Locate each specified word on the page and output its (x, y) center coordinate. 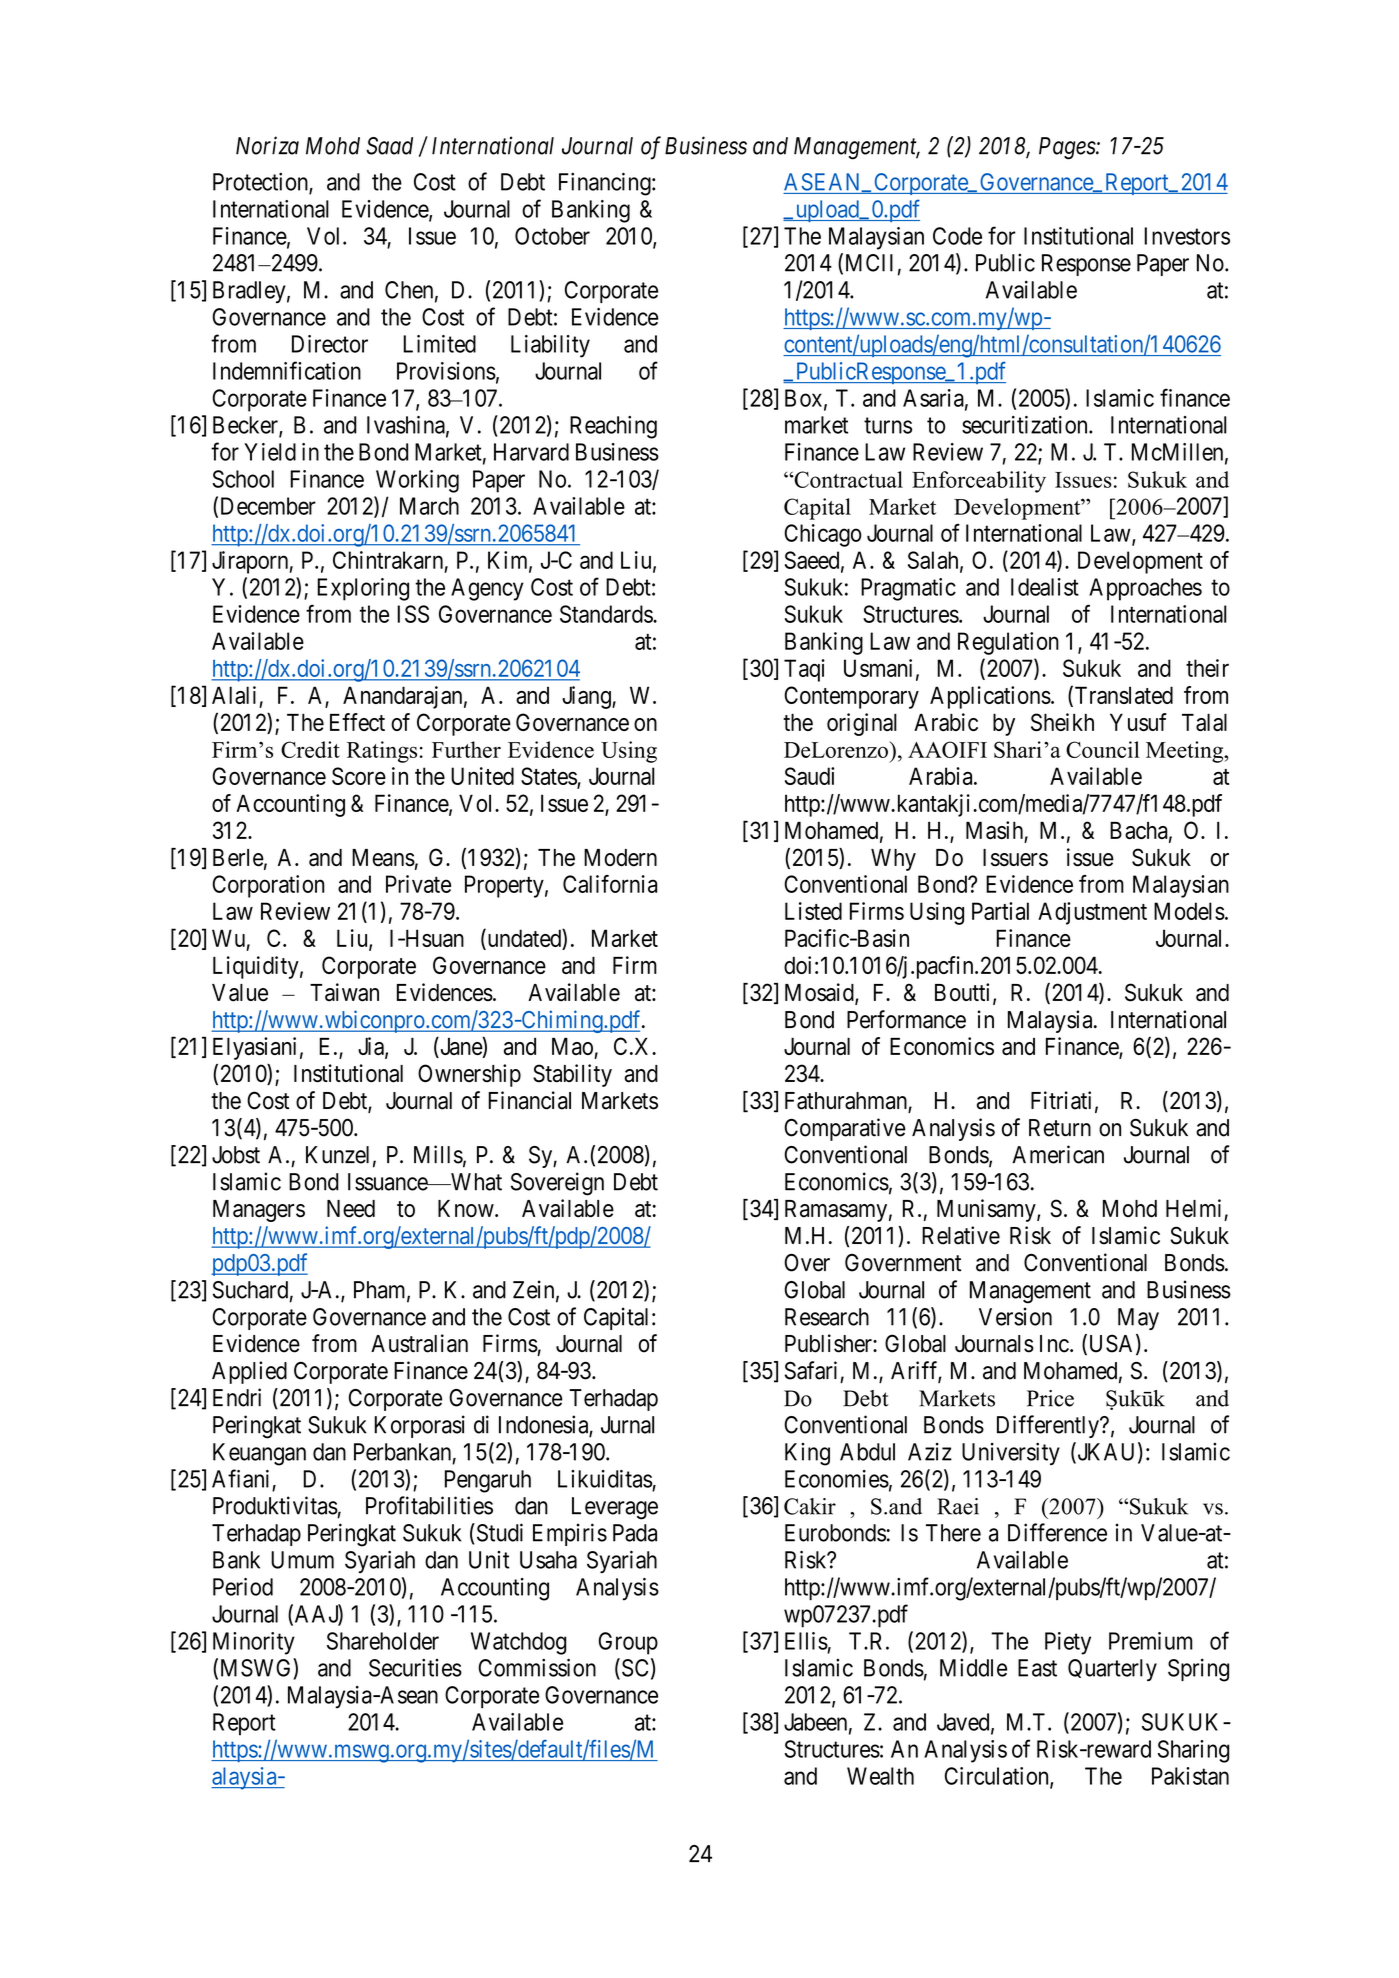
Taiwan (344, 992)
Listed (813, 911)
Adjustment (1092, 913)
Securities (415, 1667)
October (552, 236)
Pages (1068, 148)
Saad (389, 146)
